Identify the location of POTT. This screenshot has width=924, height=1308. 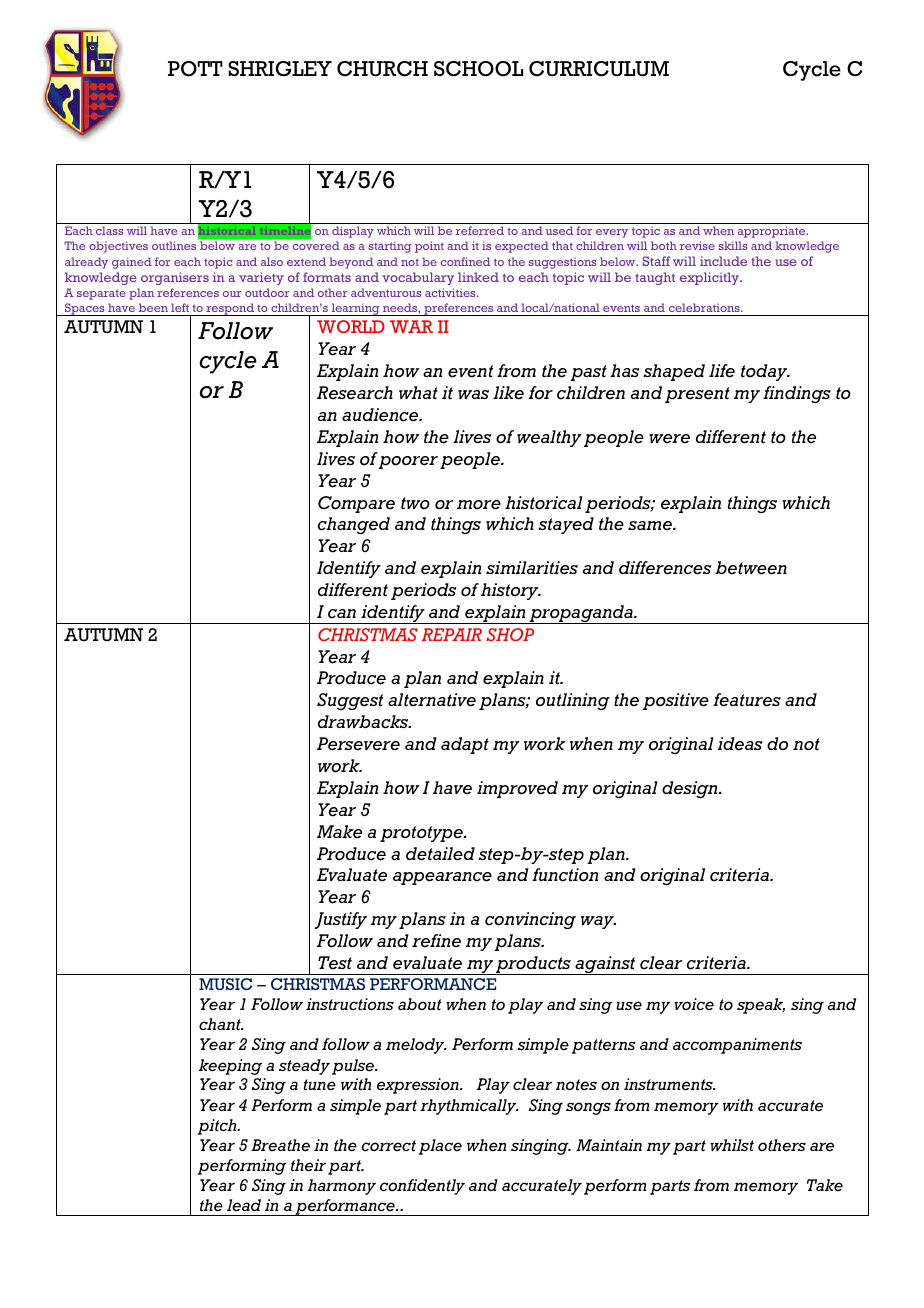
(195, 69).
